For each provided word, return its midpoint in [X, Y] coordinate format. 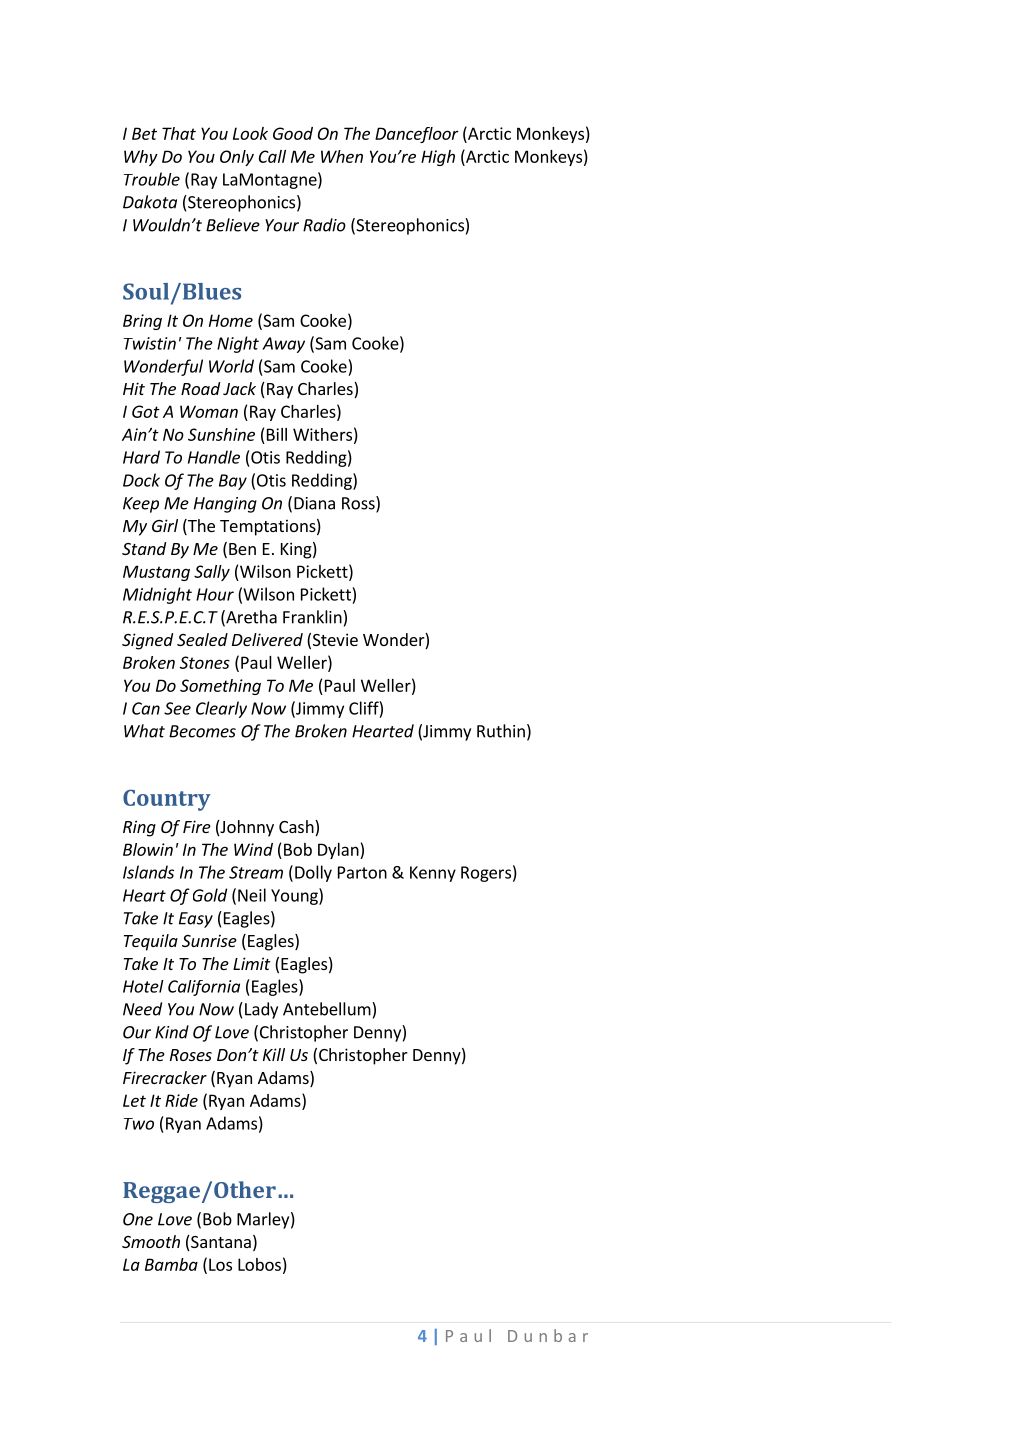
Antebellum [328, 1009]
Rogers [486, 874]
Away [283, 345]
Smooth [151, 1241]
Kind [172, 1032]
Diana [314, 503]
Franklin [313, 617]
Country [167, 800]
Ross [359, 504]
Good [293, 133]
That [179, 133]
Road [200, 388]
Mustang [156, 573]
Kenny [433, 874]
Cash [297, 828]
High [438, 158]
